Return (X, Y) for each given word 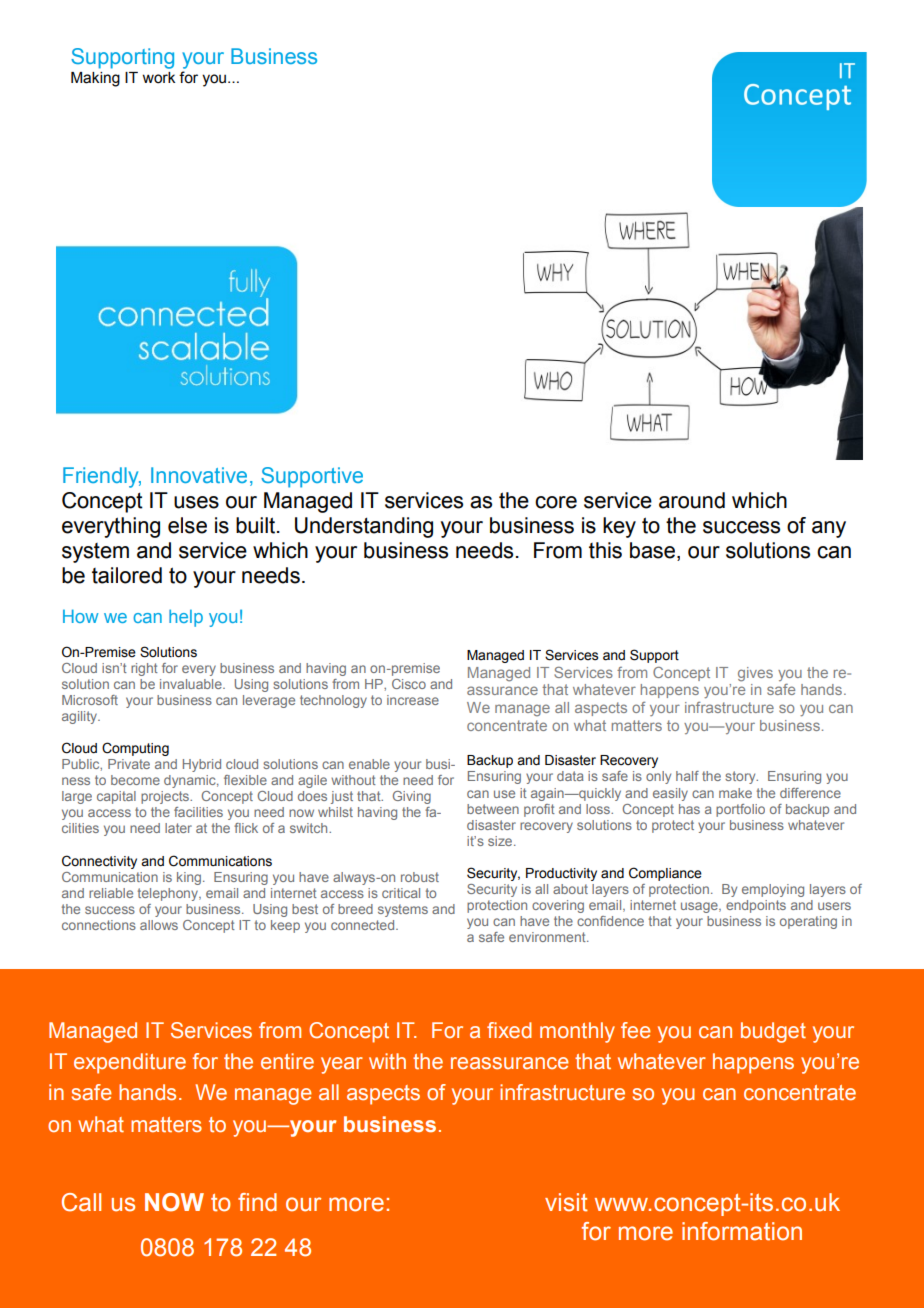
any (829, 529)
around (692, 500)
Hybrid (202, 765)
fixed (509, 1030)
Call (81, 1202)
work (158, 78)
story (741, 777)
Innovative (199, 475)
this (605, 550)
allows (159, 925)
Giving (412, 797)
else (187, 525)
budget (773, 1032)
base (654, 550)
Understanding (364, 527)
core (556, 502)
